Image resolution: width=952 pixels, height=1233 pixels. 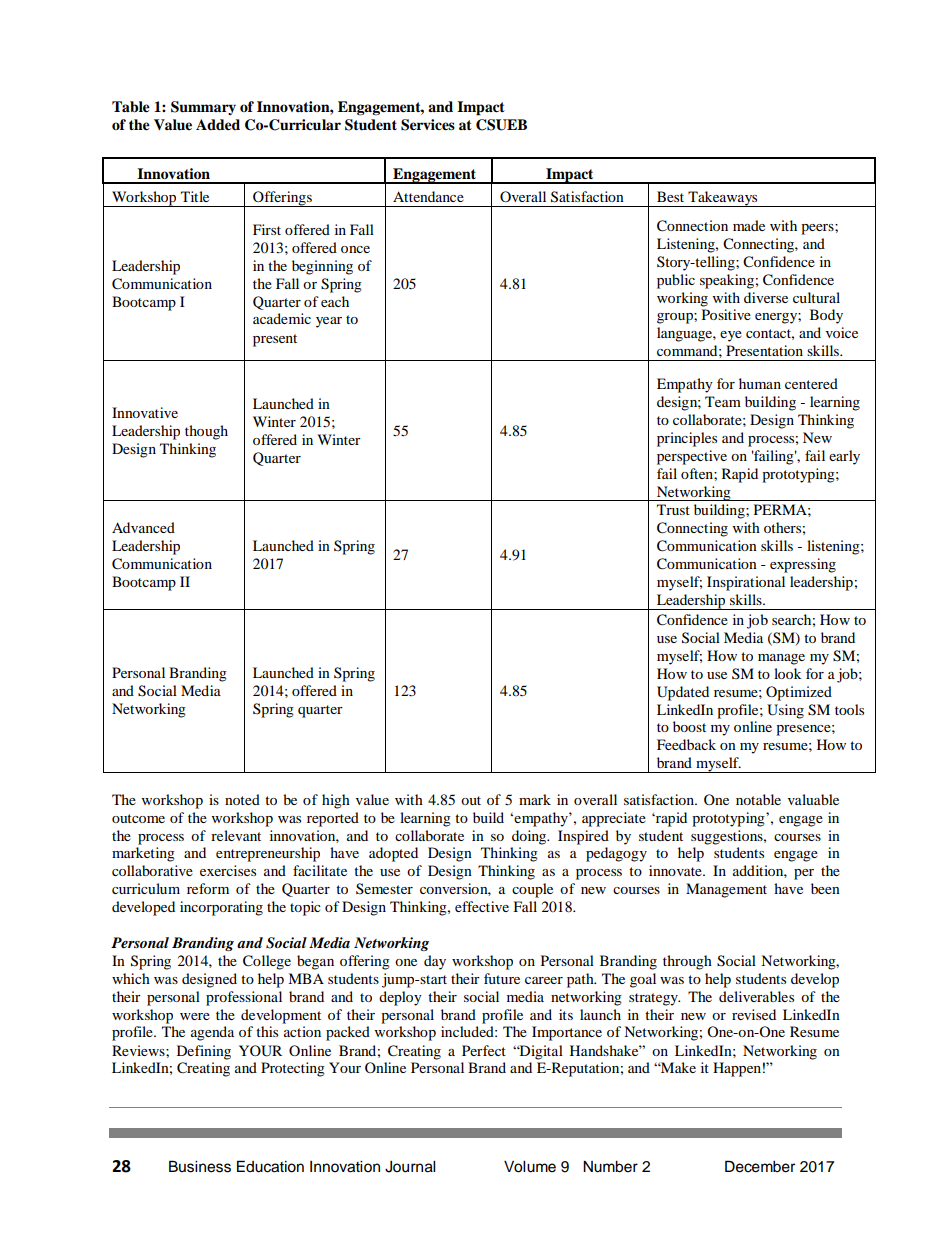 I want to click on Advanced, so click(x=143, y=527).
